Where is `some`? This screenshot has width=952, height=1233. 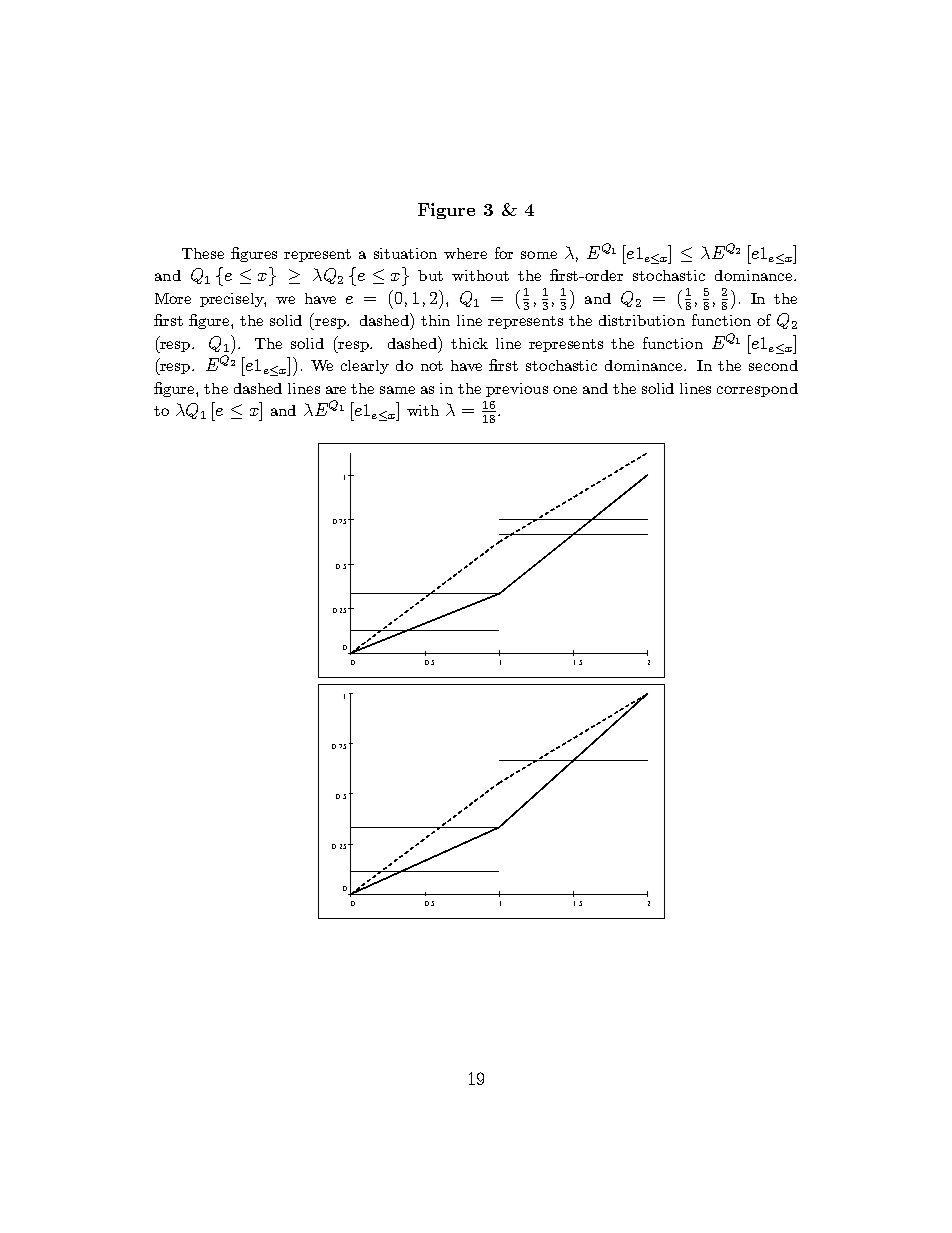 some is located at coordinates (539, 255).
